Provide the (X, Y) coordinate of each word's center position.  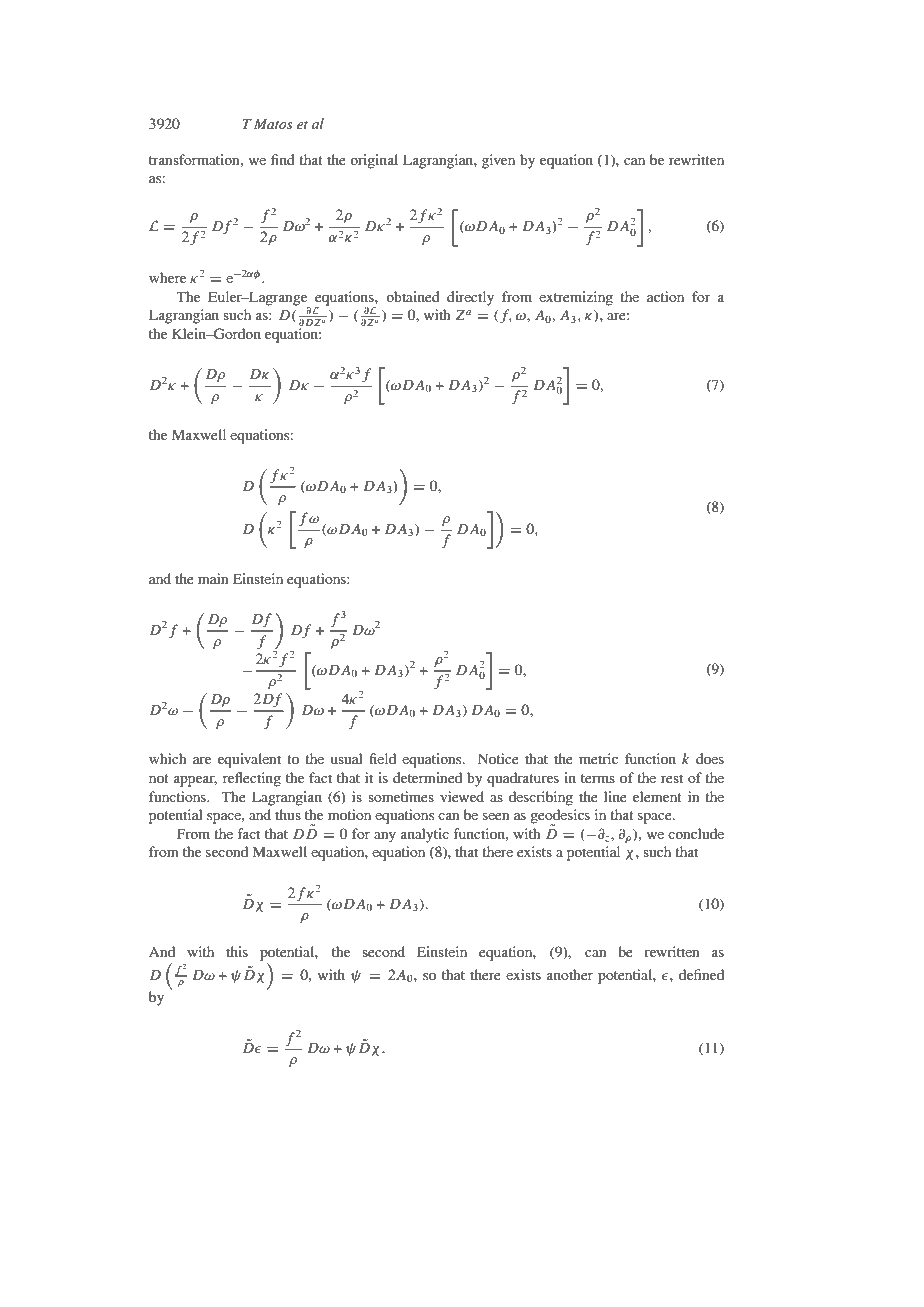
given (498, 161)
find (283, 159)
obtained (413, 296)
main (213, 578)
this (237, 951)
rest (672, 778)
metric (598, 758)
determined (427, 777)
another (570, 974)
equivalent (249, 760)
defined (701, 974)
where (167, 277)
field (382, 758)
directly (470, 298)
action (665, 296)
